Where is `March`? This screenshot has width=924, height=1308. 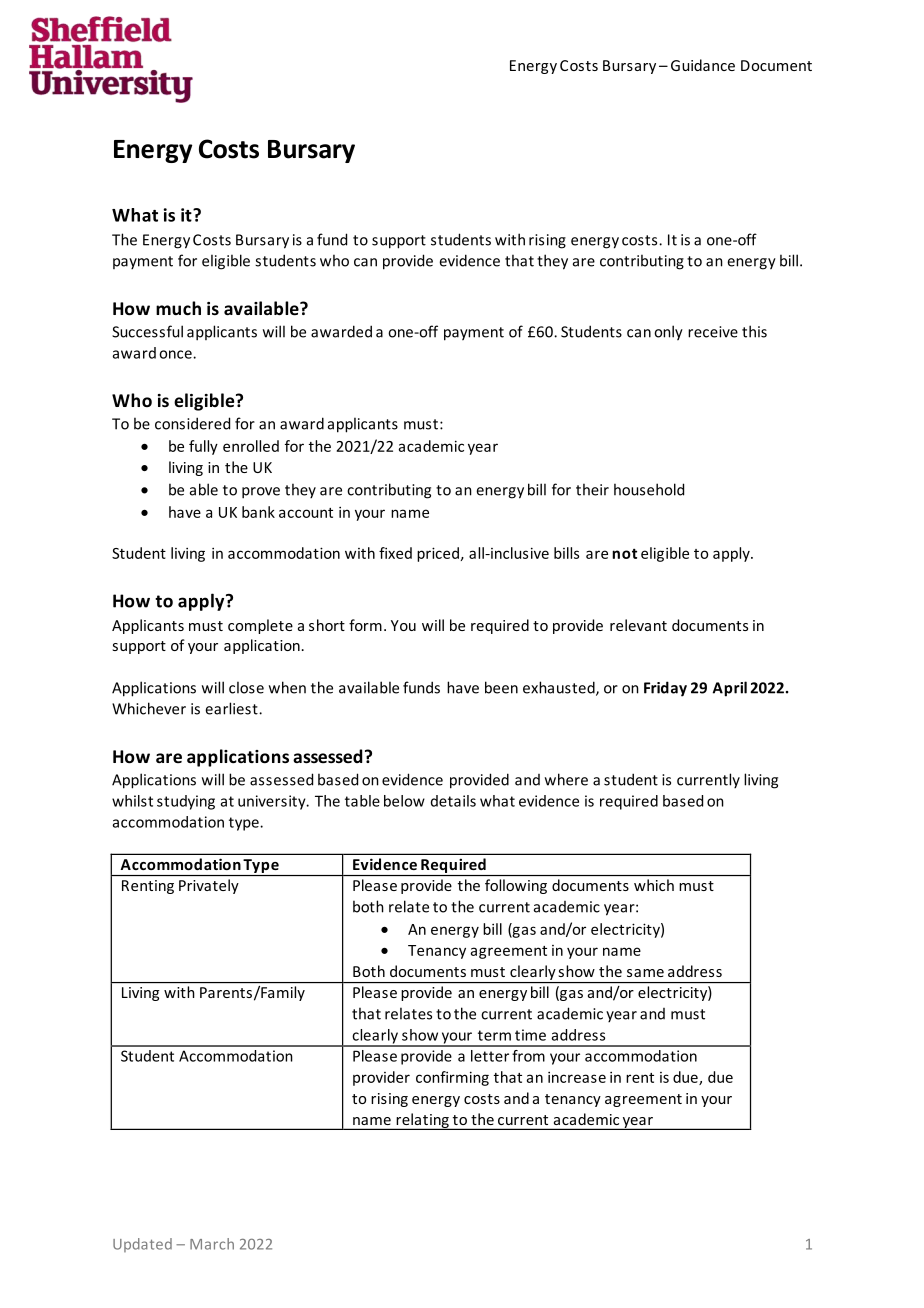
March is located at coordinates (212, 1244).
